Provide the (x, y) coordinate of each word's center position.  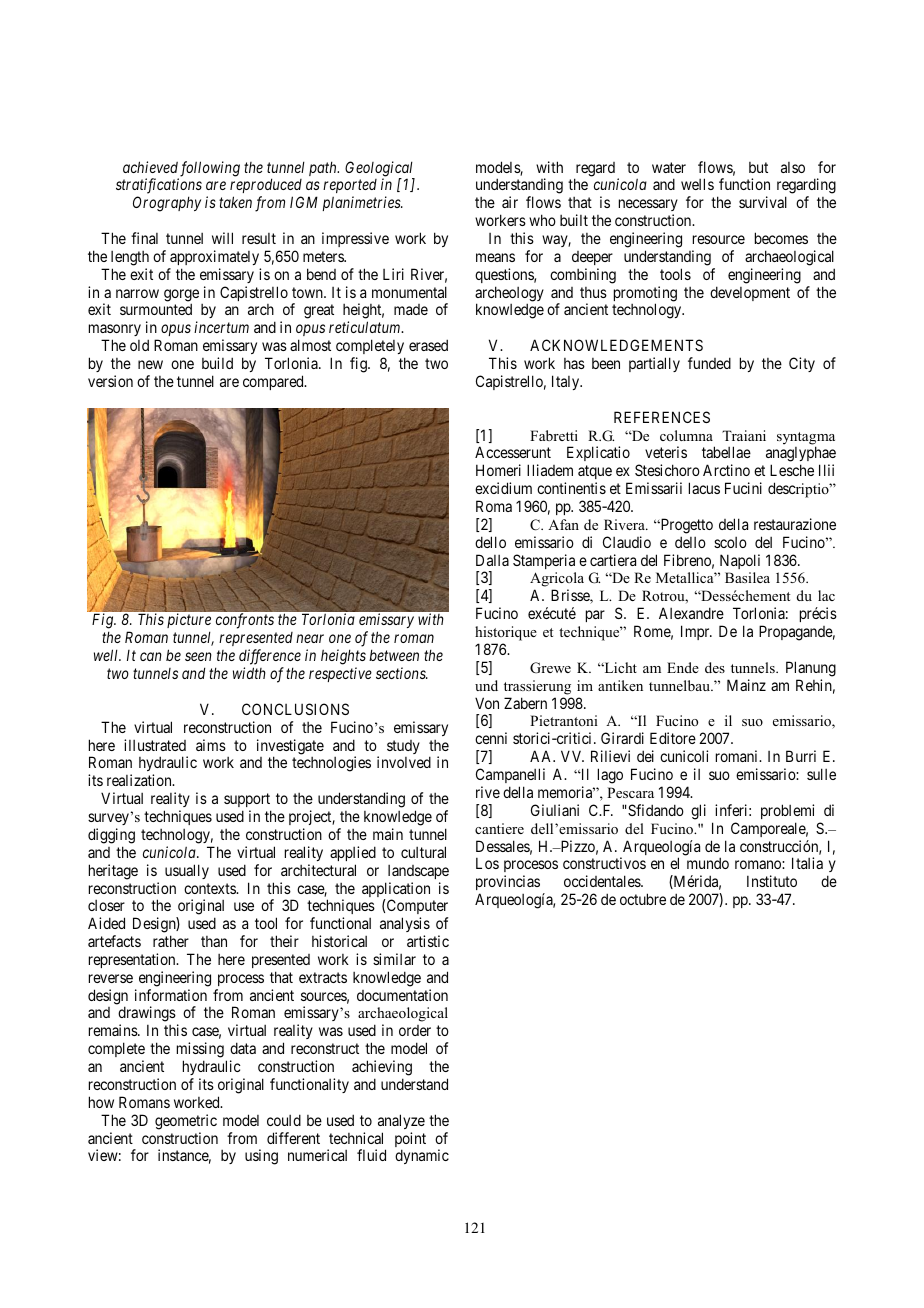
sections (402, 673)
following (209, 170)
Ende (683, 667)
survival (763, 202)
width (249, 673)
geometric (186, 1122)
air (510, 202)
